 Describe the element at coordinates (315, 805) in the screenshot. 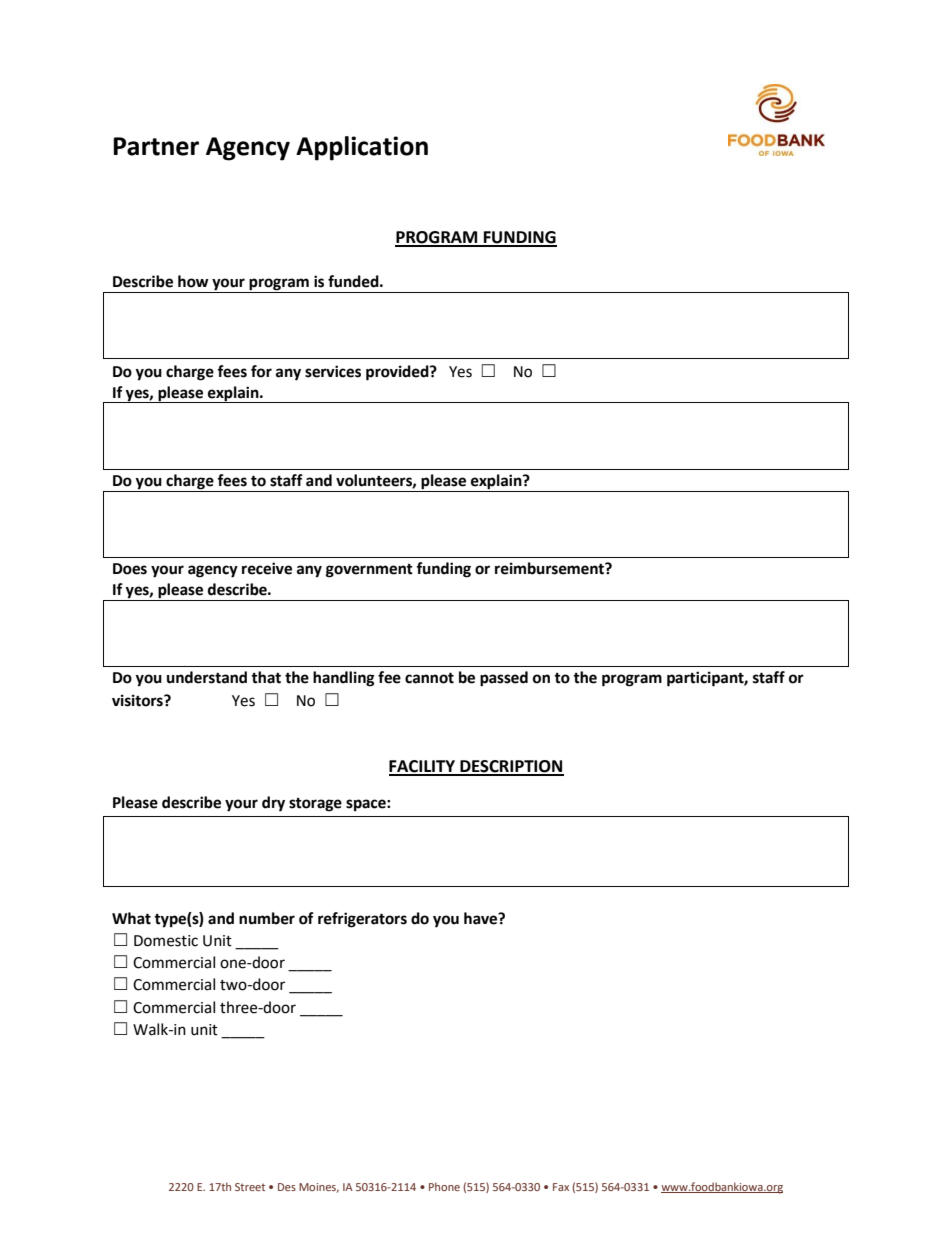

I see `storage` at that location.
